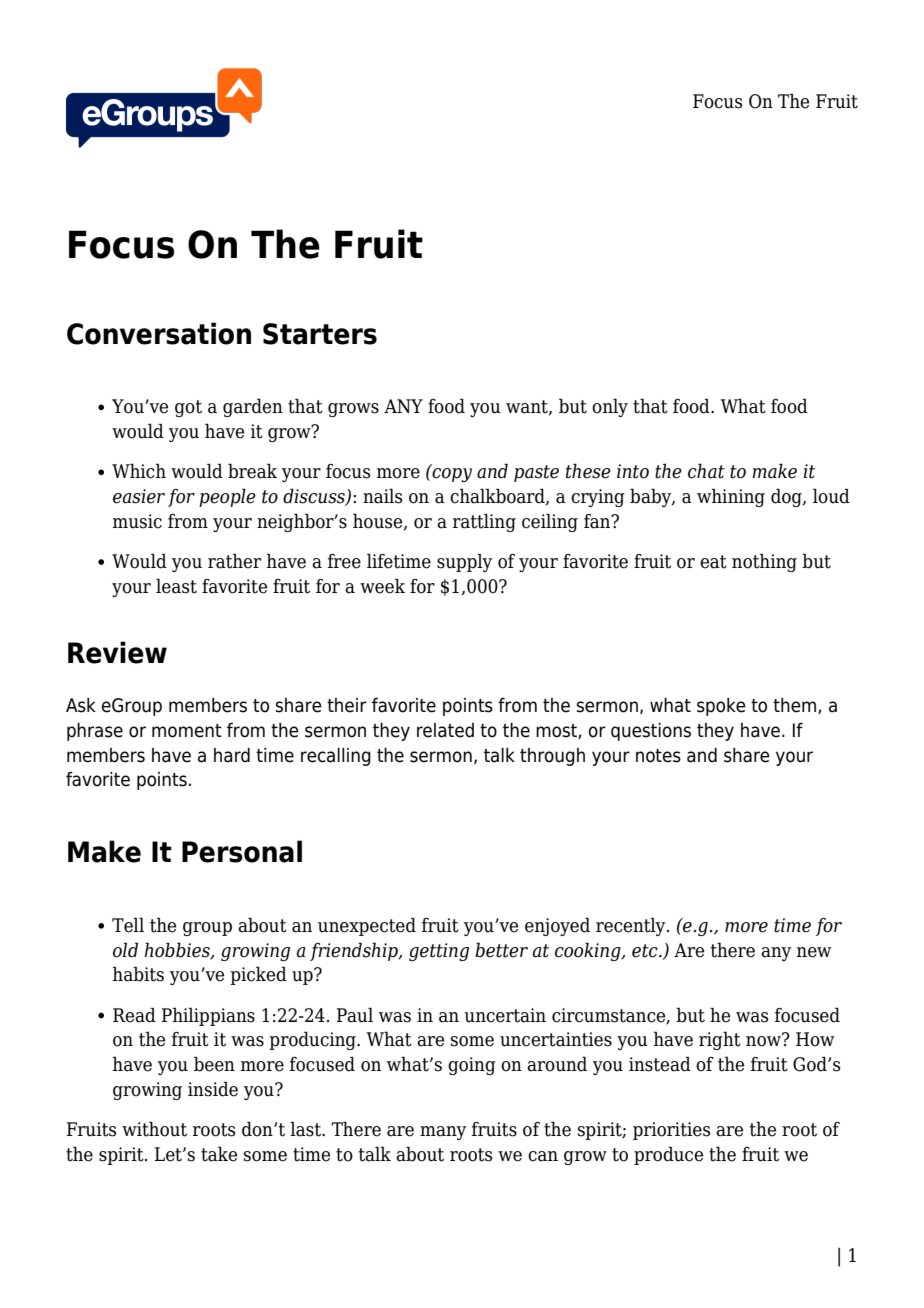  I want to click on hobbies, so click(178, 950).
